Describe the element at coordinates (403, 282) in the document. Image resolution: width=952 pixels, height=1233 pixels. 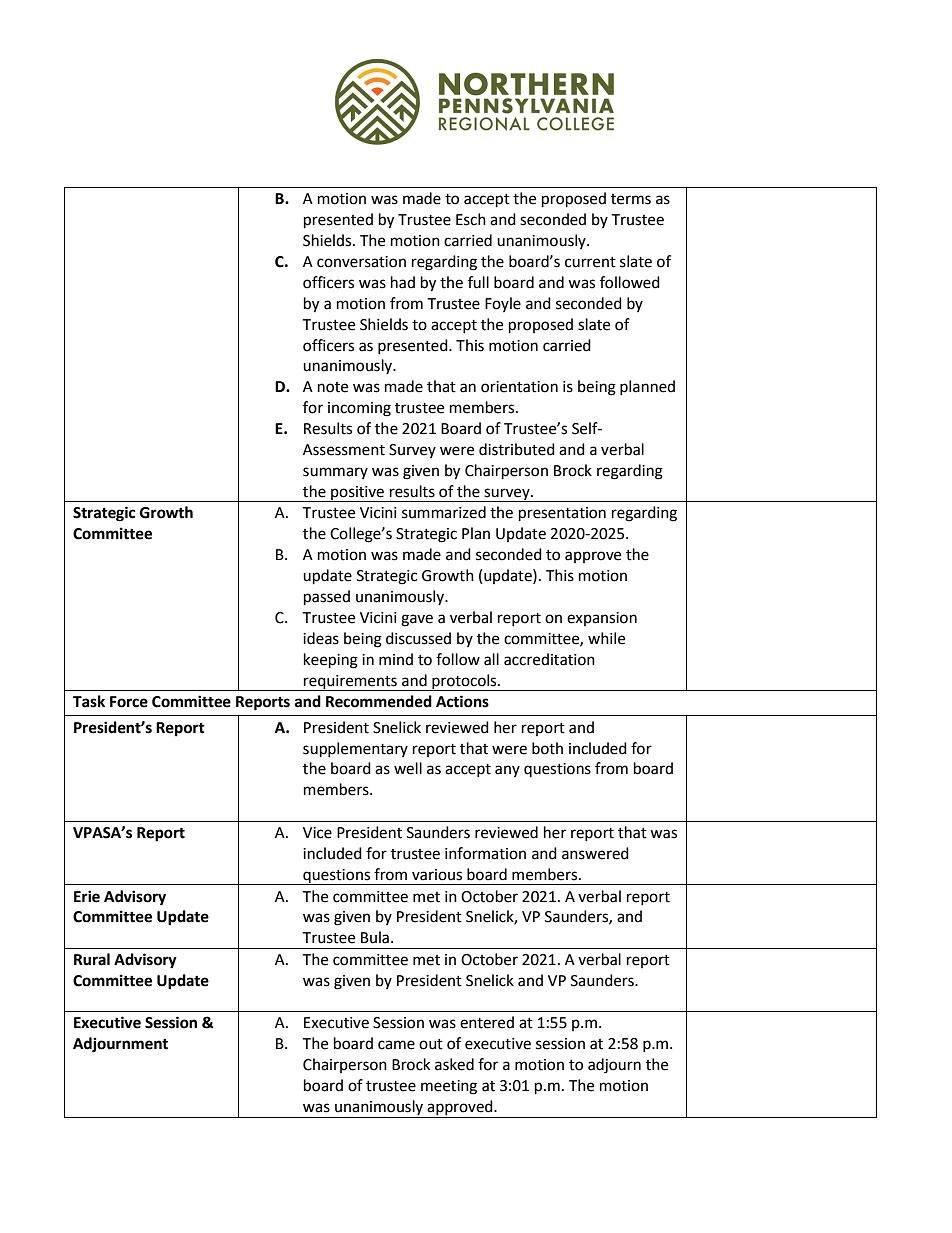
I see `had` at that location.
